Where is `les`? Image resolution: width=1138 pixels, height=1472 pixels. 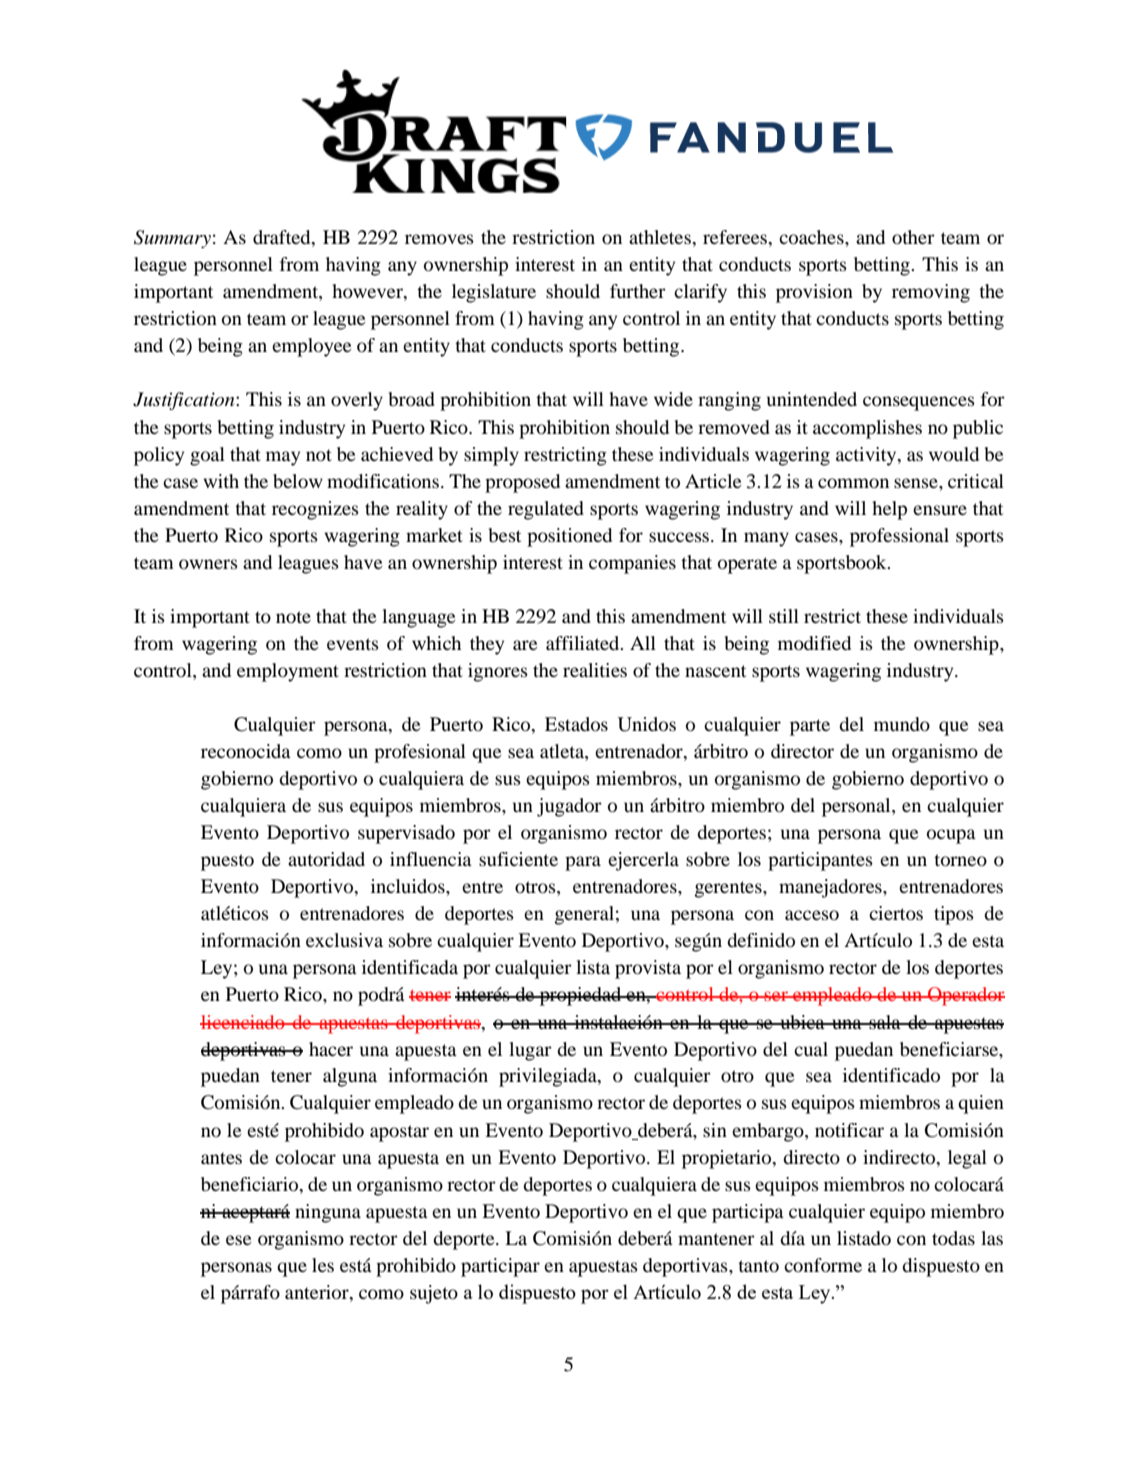
les is located at coordinates (323, 1265).
